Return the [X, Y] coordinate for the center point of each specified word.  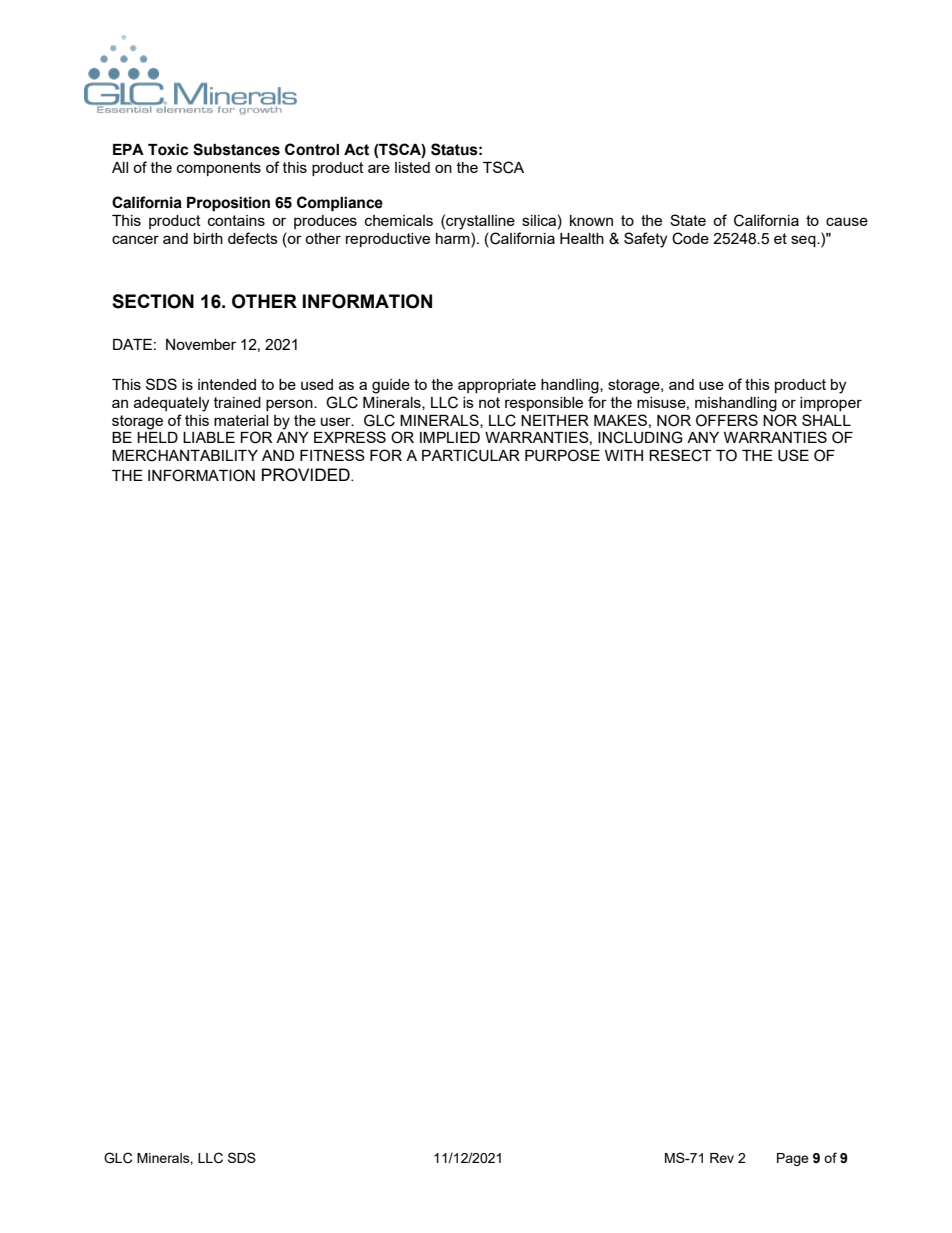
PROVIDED [307, 475]
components [219, 169]
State [688, 220]
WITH [624, 455]
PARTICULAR [471, 455]
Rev [722, 1158]
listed [412, 167]
